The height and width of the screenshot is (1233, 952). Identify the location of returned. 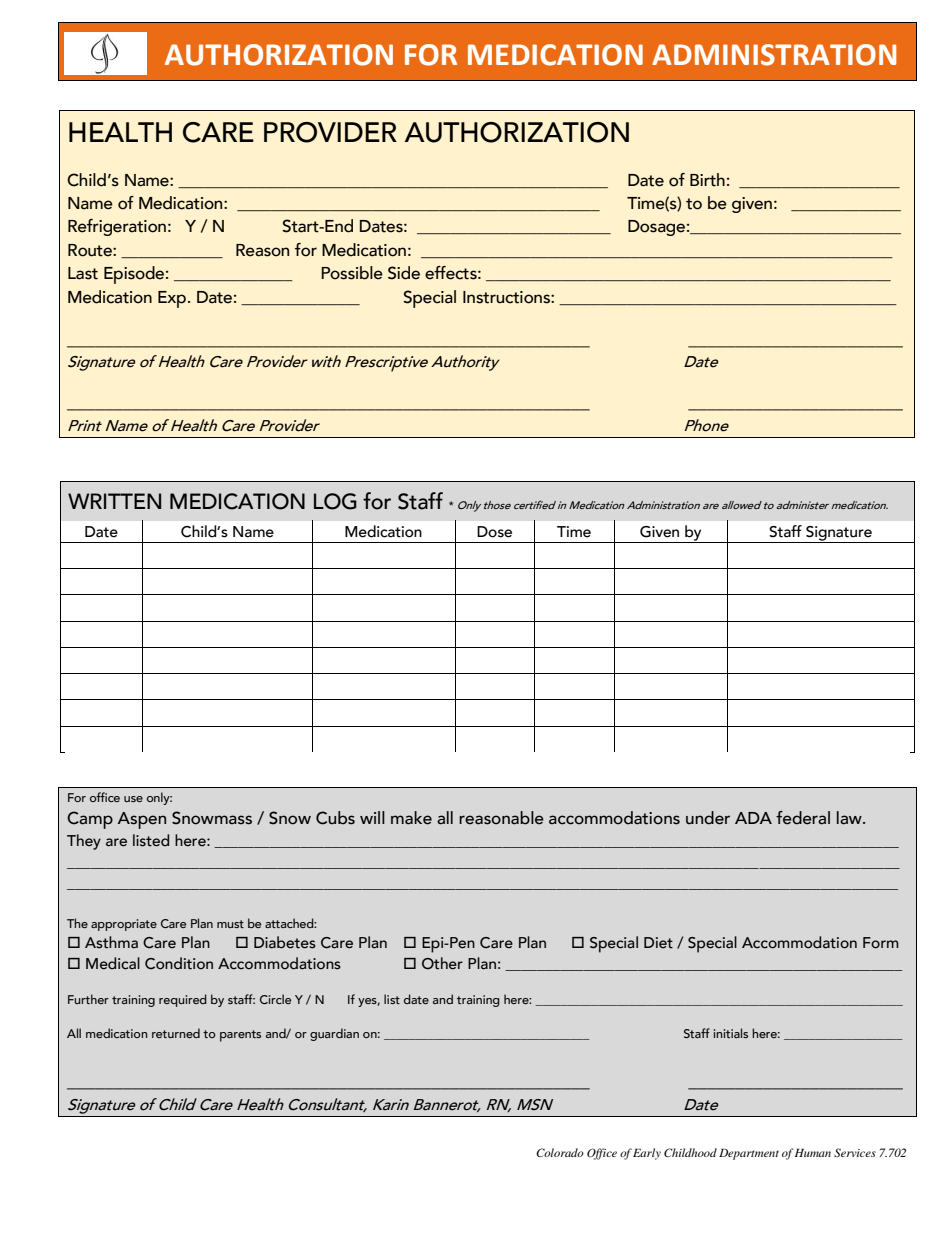
(176, 1033).
